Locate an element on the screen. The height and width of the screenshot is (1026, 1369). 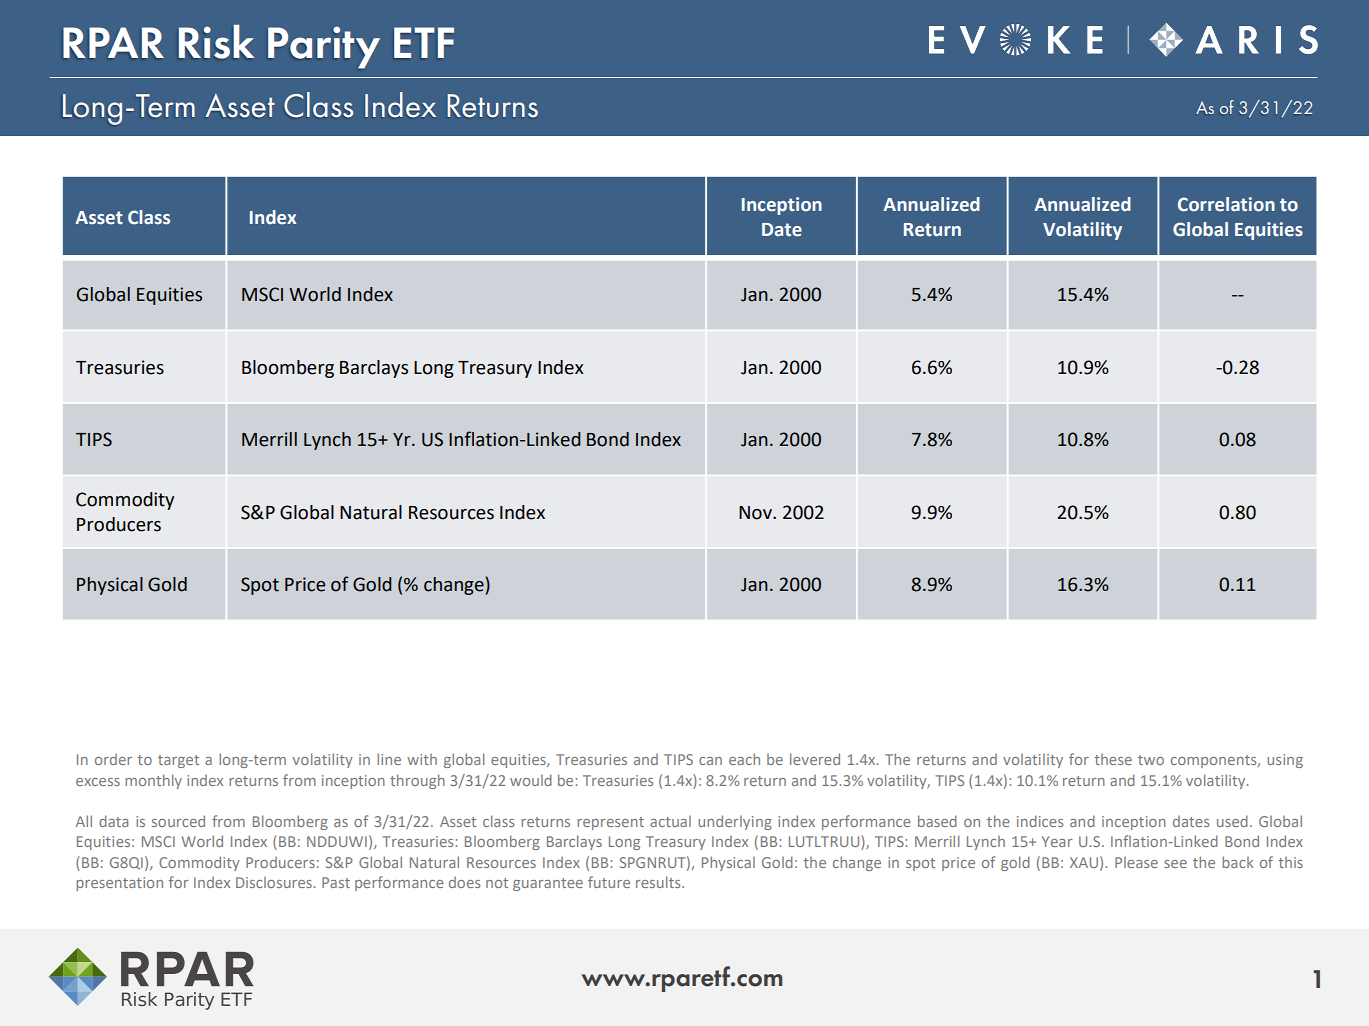
these is located at coordinates (1113, 759).
